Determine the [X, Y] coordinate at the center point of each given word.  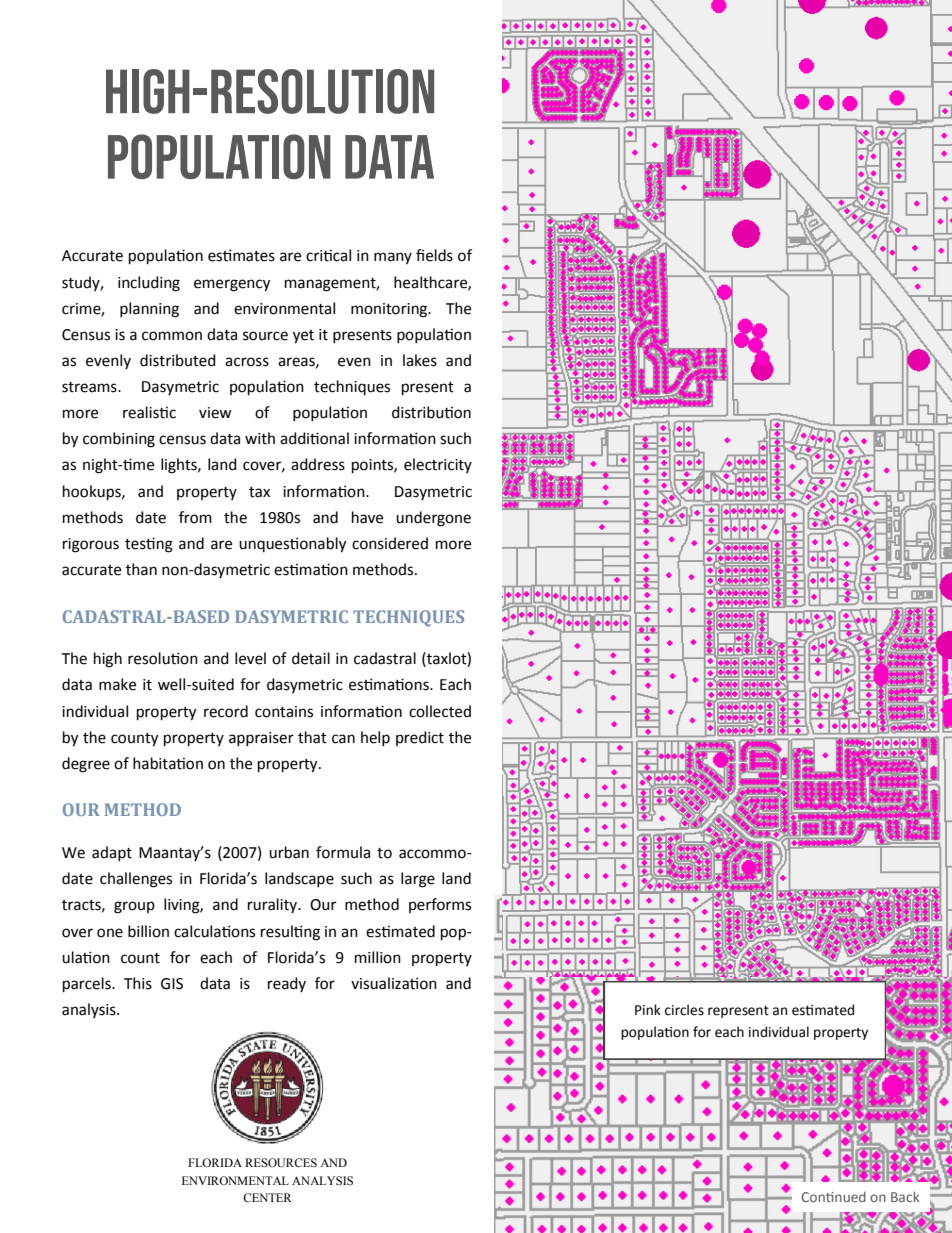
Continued [833, 1196]
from [195, 517]
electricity [438, 465]
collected [440, 711]
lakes [420, 360]
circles [684, 1010]
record [226, 711]
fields [434, 255]
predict [420, 738]
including [149, 284]
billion [148, 931]
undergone [433, 519]
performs [440, 905]
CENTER [267, 1197]
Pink [648, 1009]
